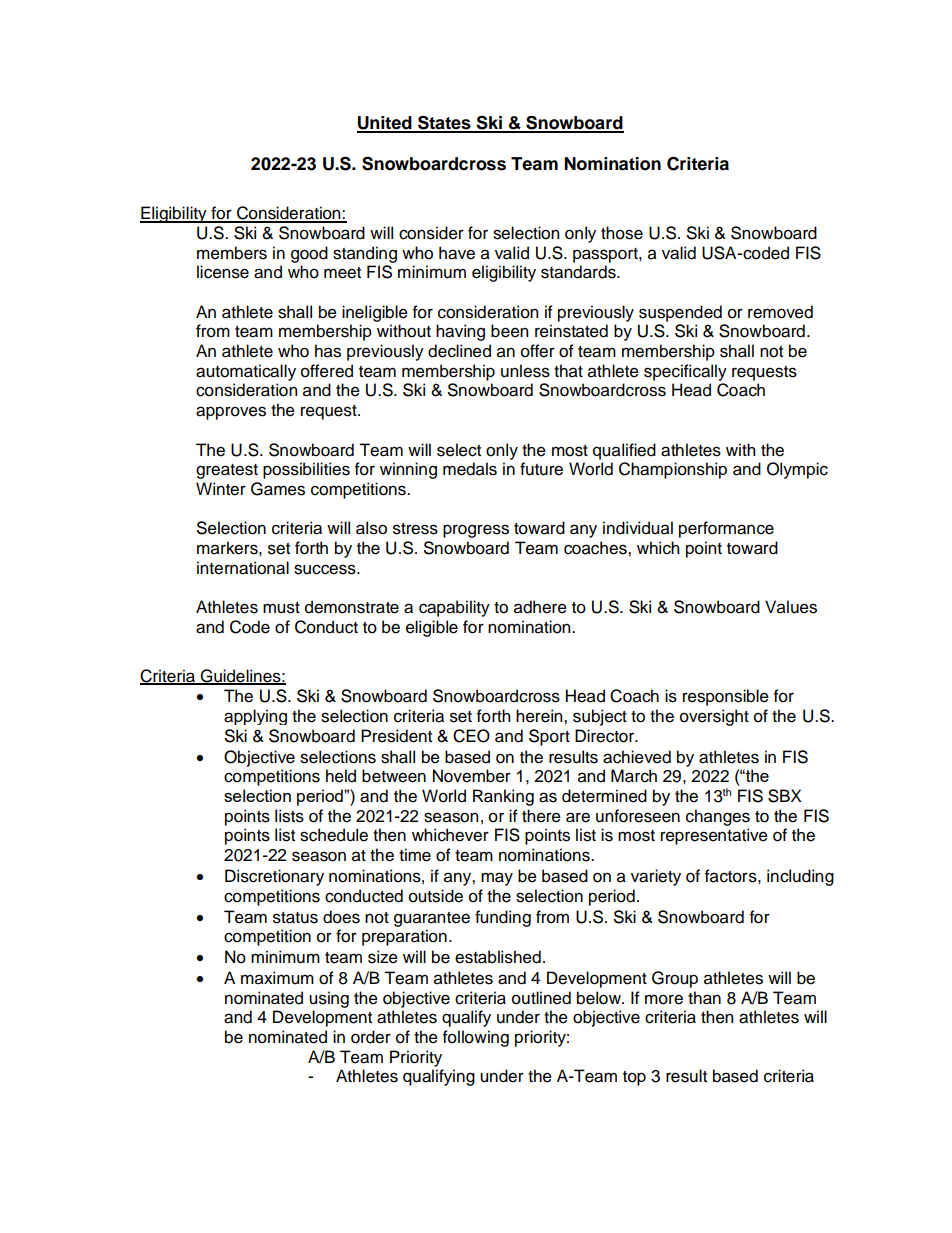 This screenshot has width=952, height=1233. I want to click on future, so click(541, 469).
